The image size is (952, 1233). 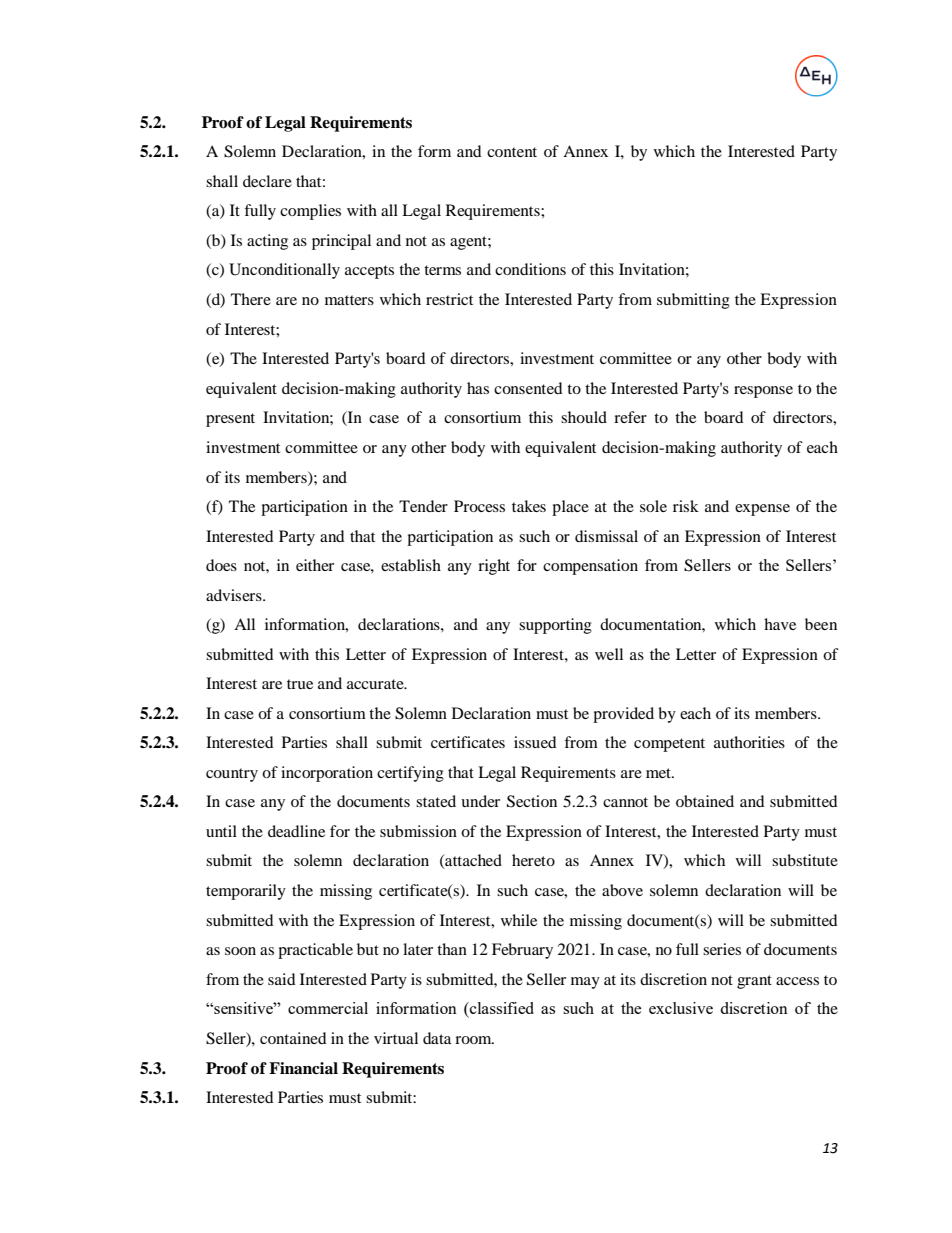 I want to click on contained, so click(x=293, y=1038).
